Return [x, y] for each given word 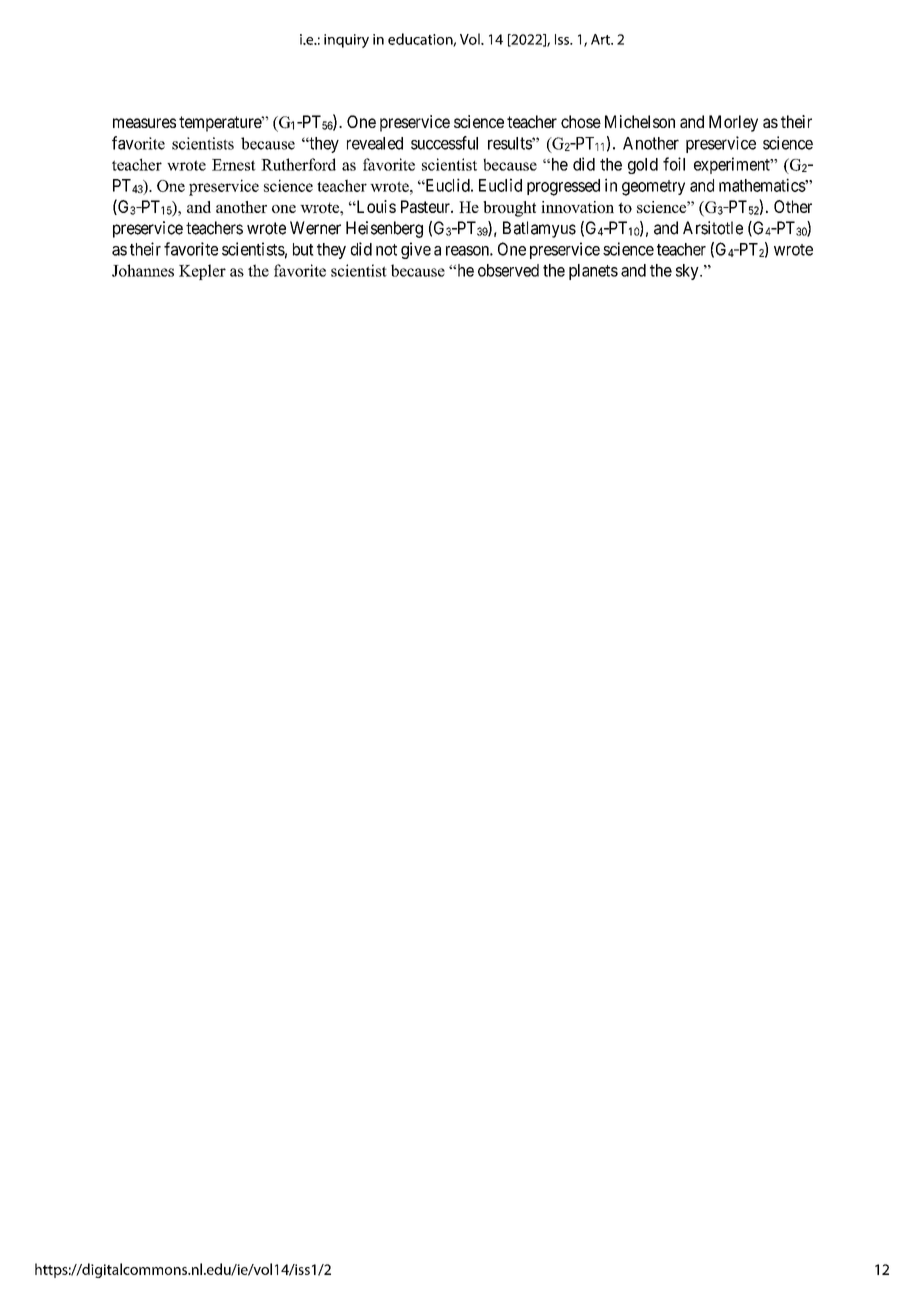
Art [601, 39]
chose [581, 121]
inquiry [346, 41]
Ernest [234, 165]
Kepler [202, 272]
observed [508, 270]
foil [674, 164]
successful [444, 143]
